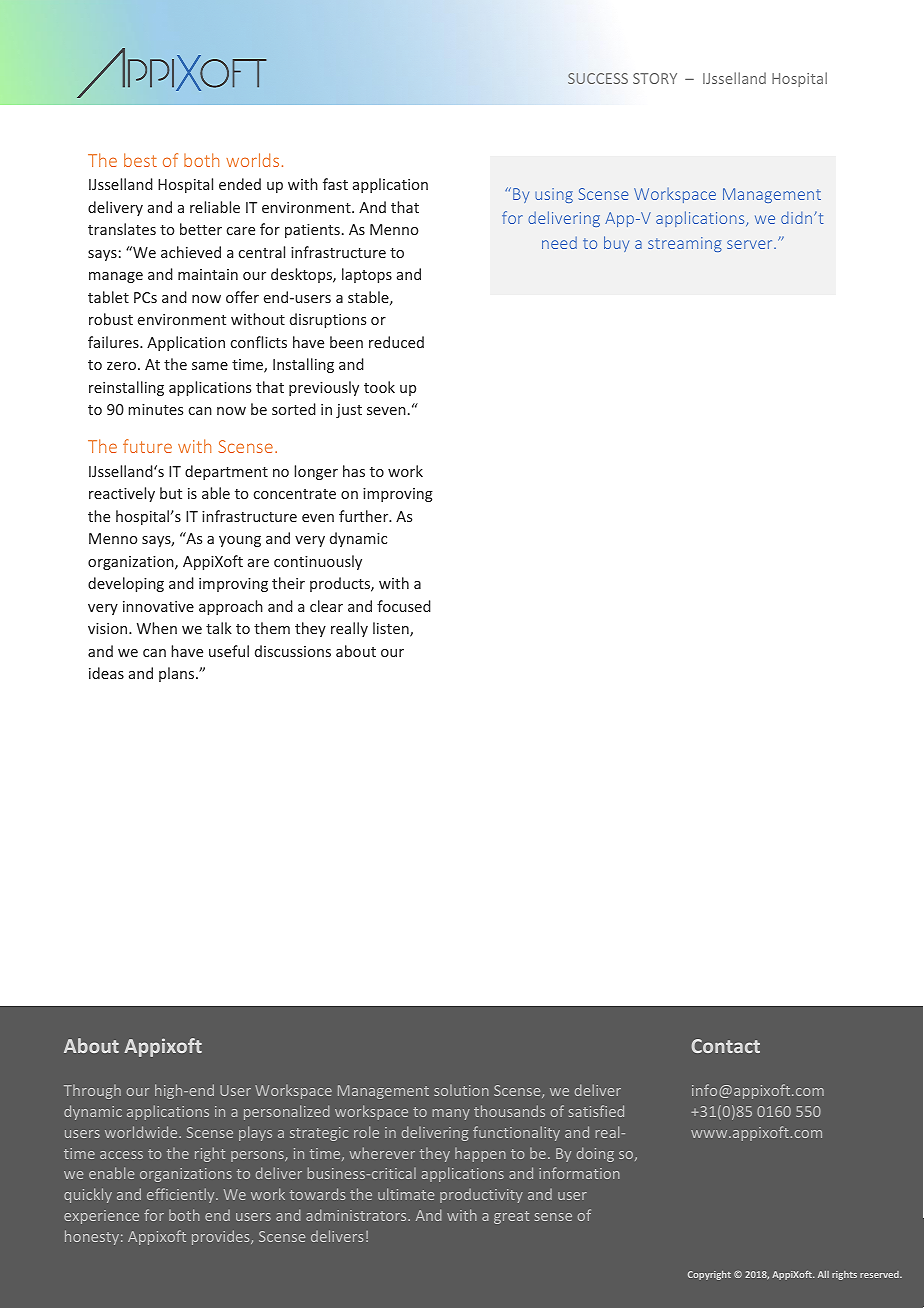  I want to click on provides, so click(222, 1237).
